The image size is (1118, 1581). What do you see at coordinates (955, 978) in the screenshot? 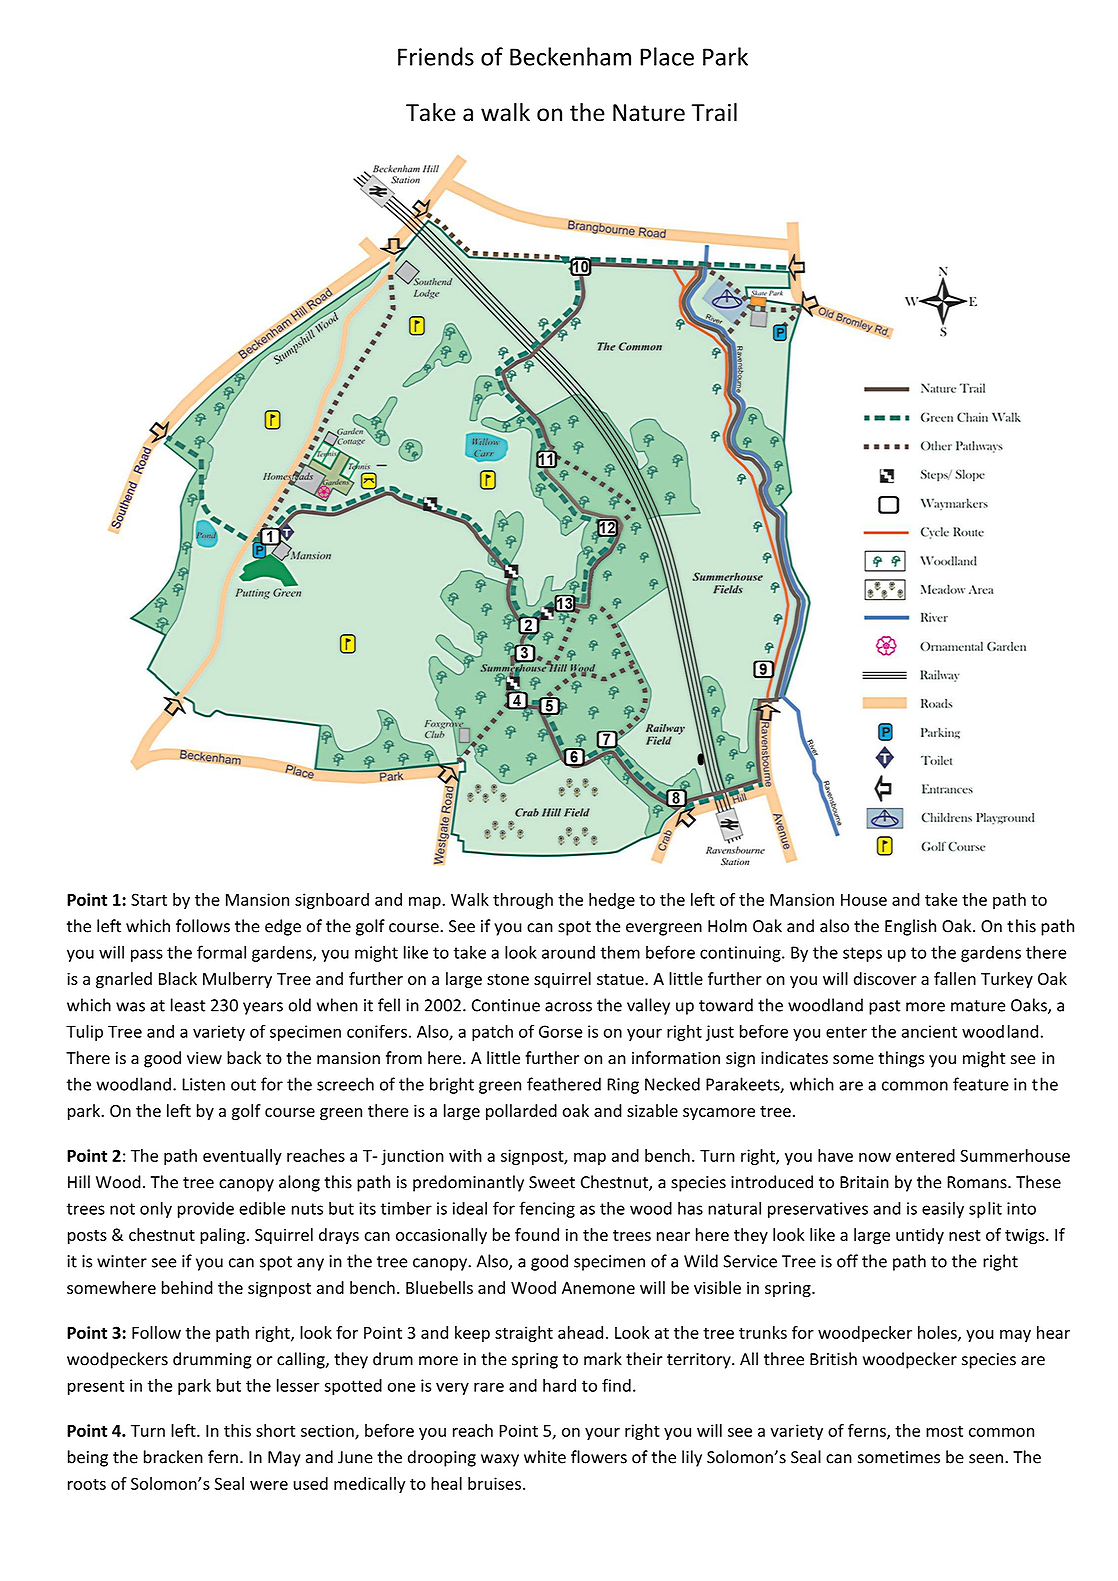
I see `fallen` at bounding box center [955, 978].
